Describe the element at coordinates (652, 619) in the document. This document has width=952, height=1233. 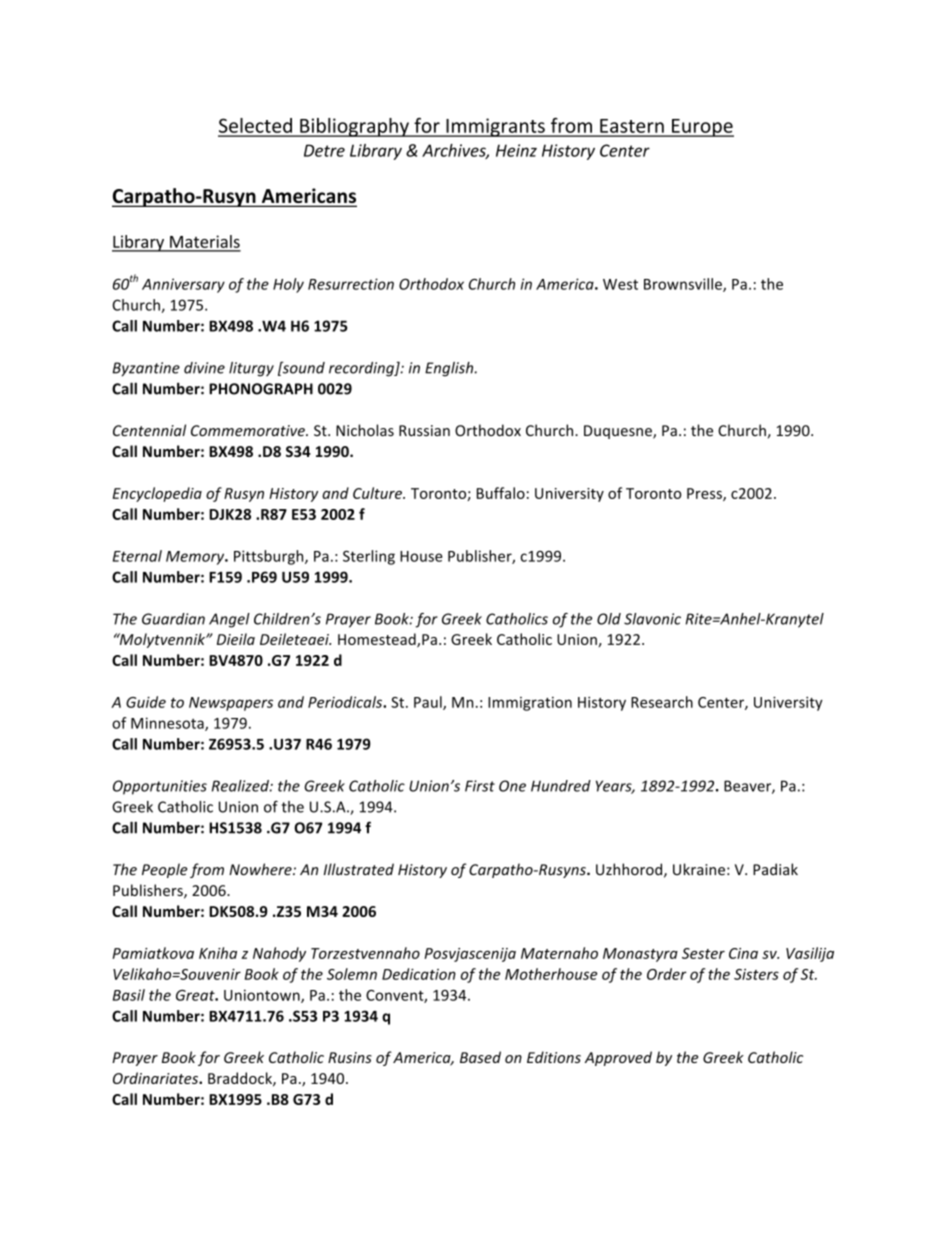
I see `Slavonic` at that location.
